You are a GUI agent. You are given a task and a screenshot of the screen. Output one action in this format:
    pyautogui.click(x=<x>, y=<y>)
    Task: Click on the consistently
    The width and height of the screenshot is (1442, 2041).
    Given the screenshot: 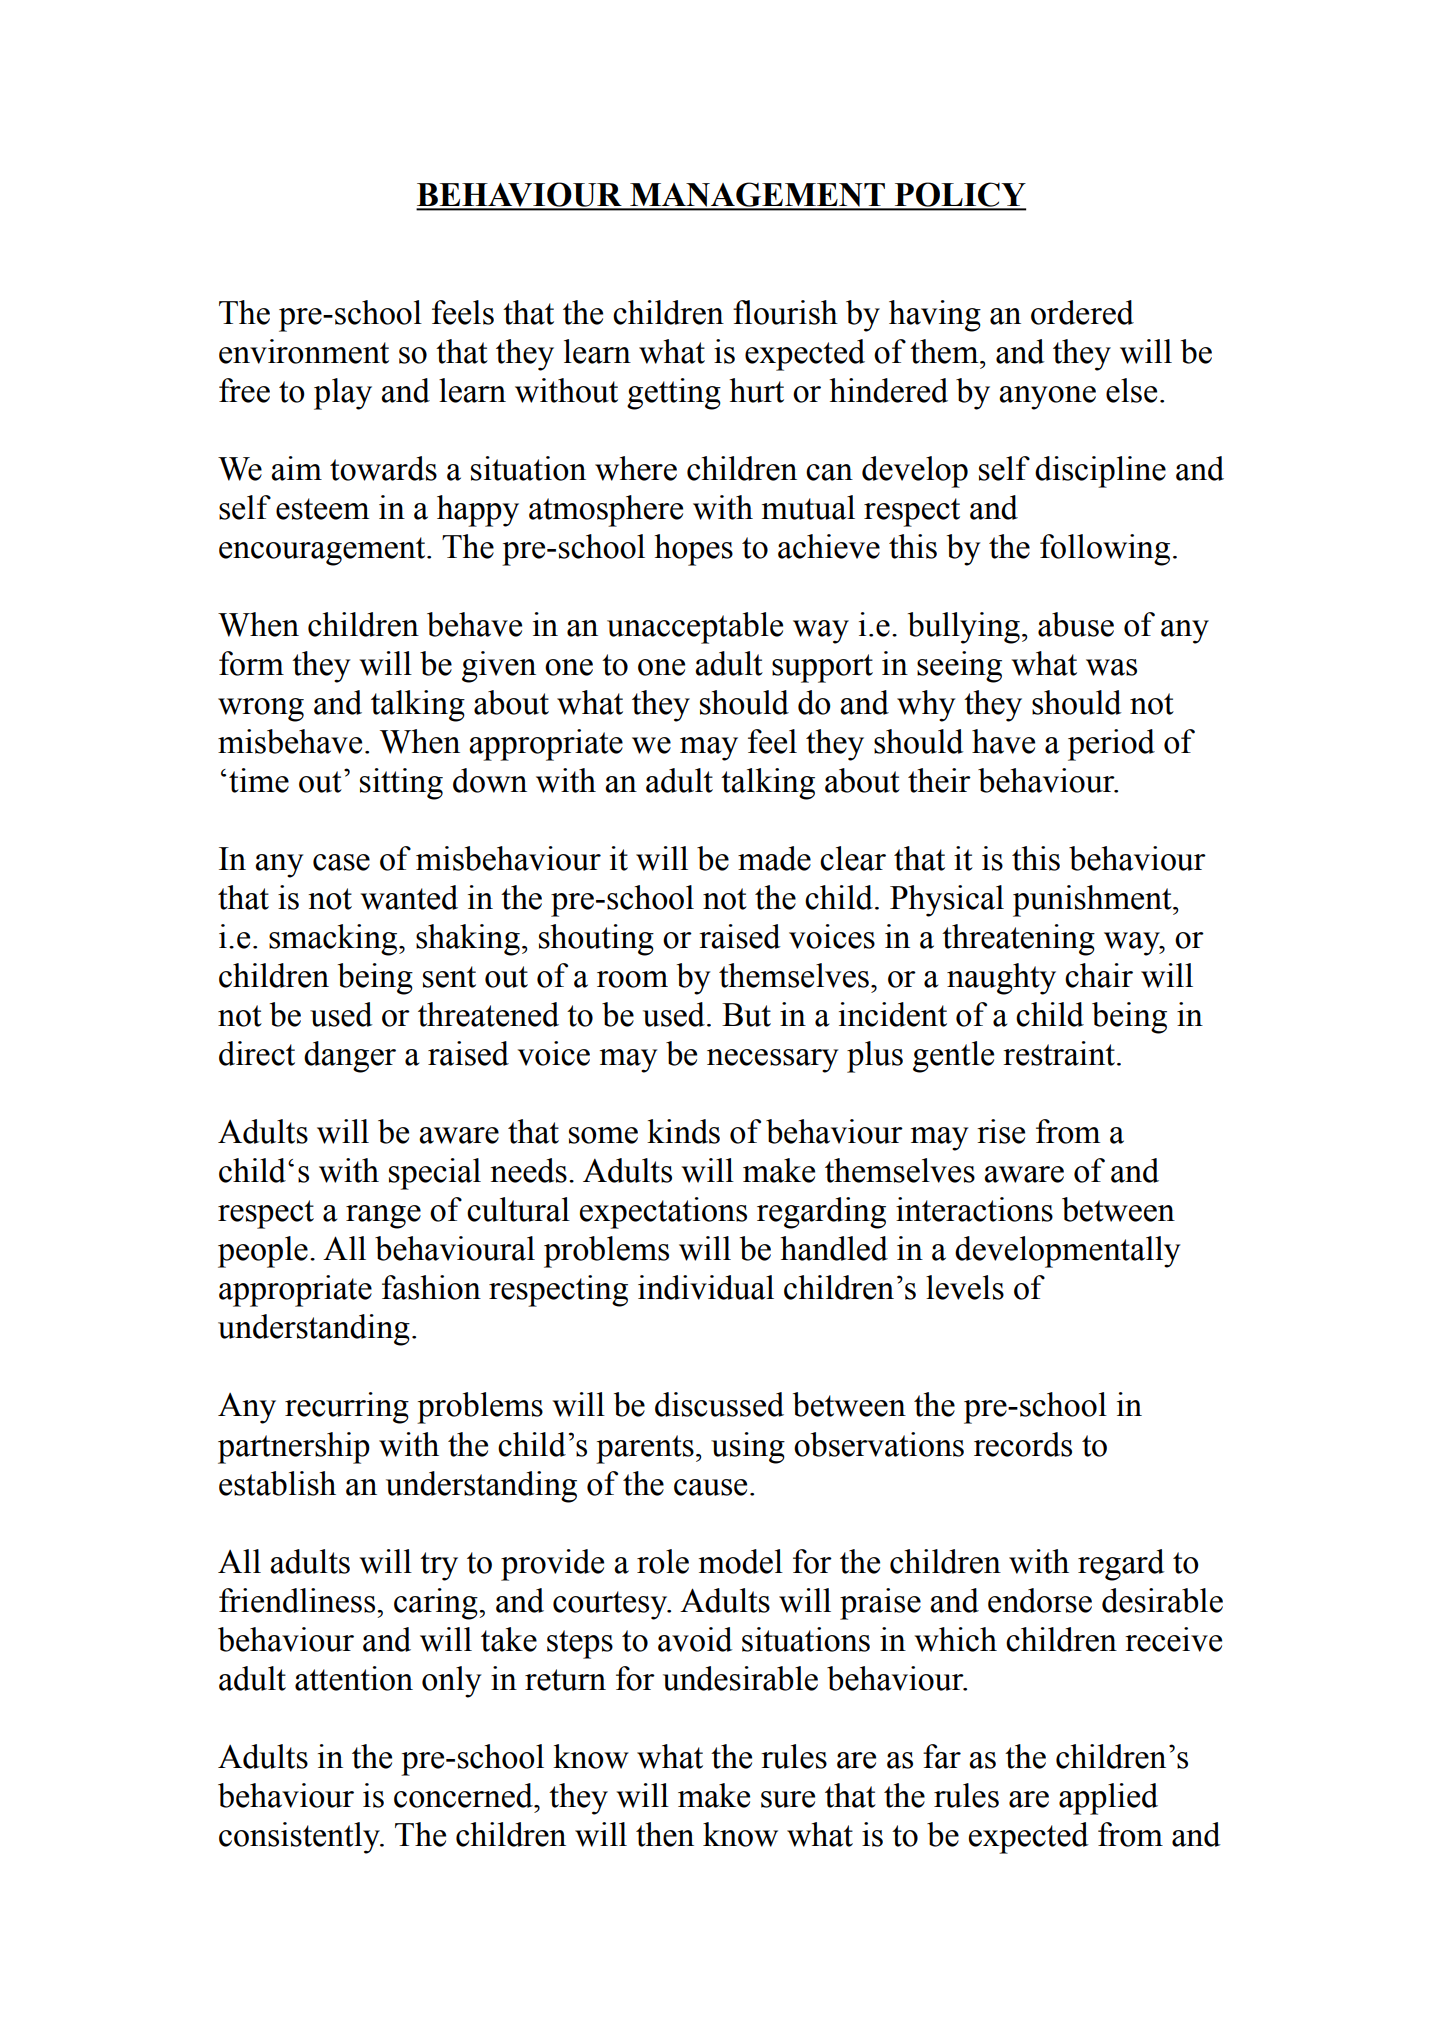 What is the action you would take?
    pyautogui.click(x=300, y=1838)
